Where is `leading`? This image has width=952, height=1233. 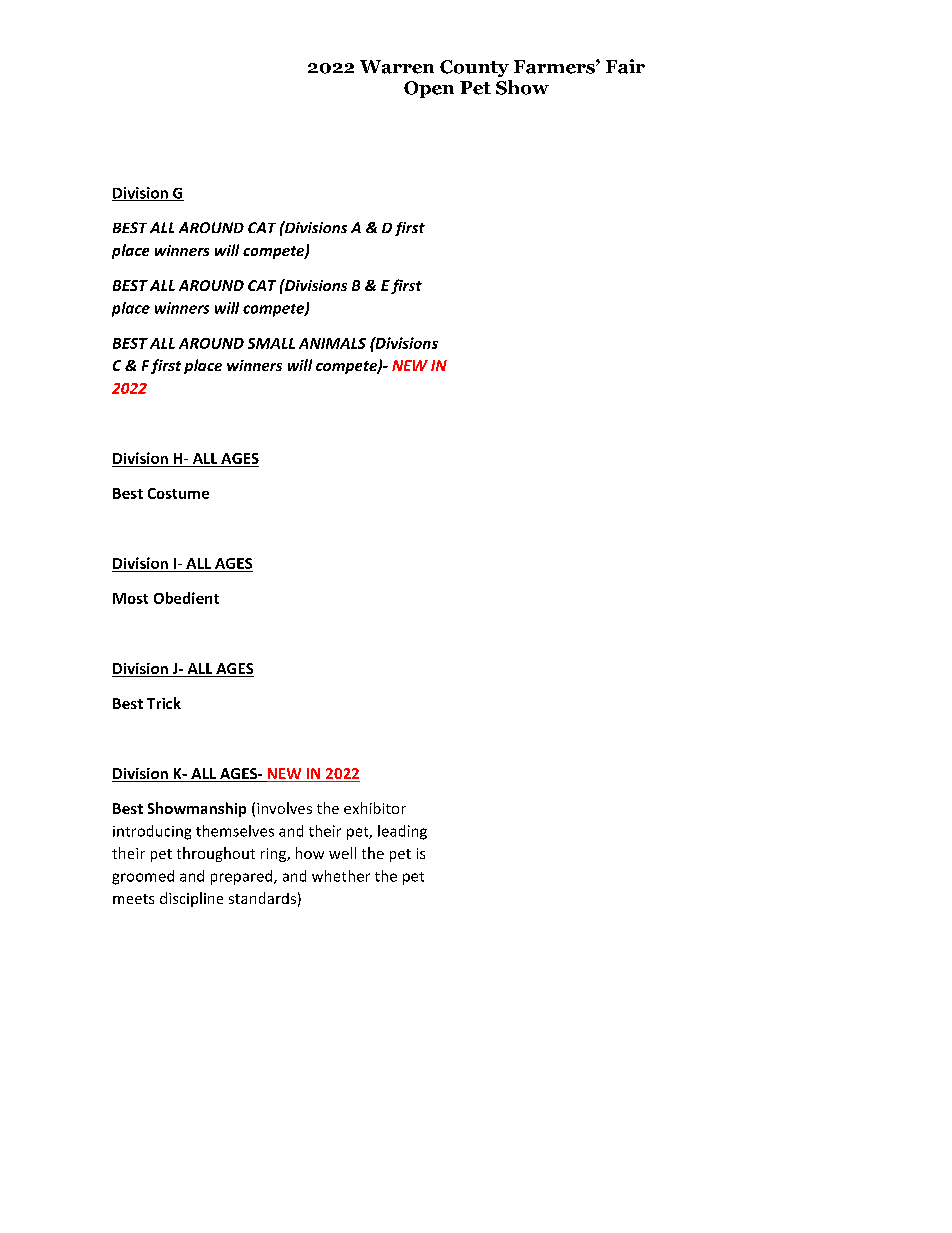
leading is located at coordinates (402, 832).
